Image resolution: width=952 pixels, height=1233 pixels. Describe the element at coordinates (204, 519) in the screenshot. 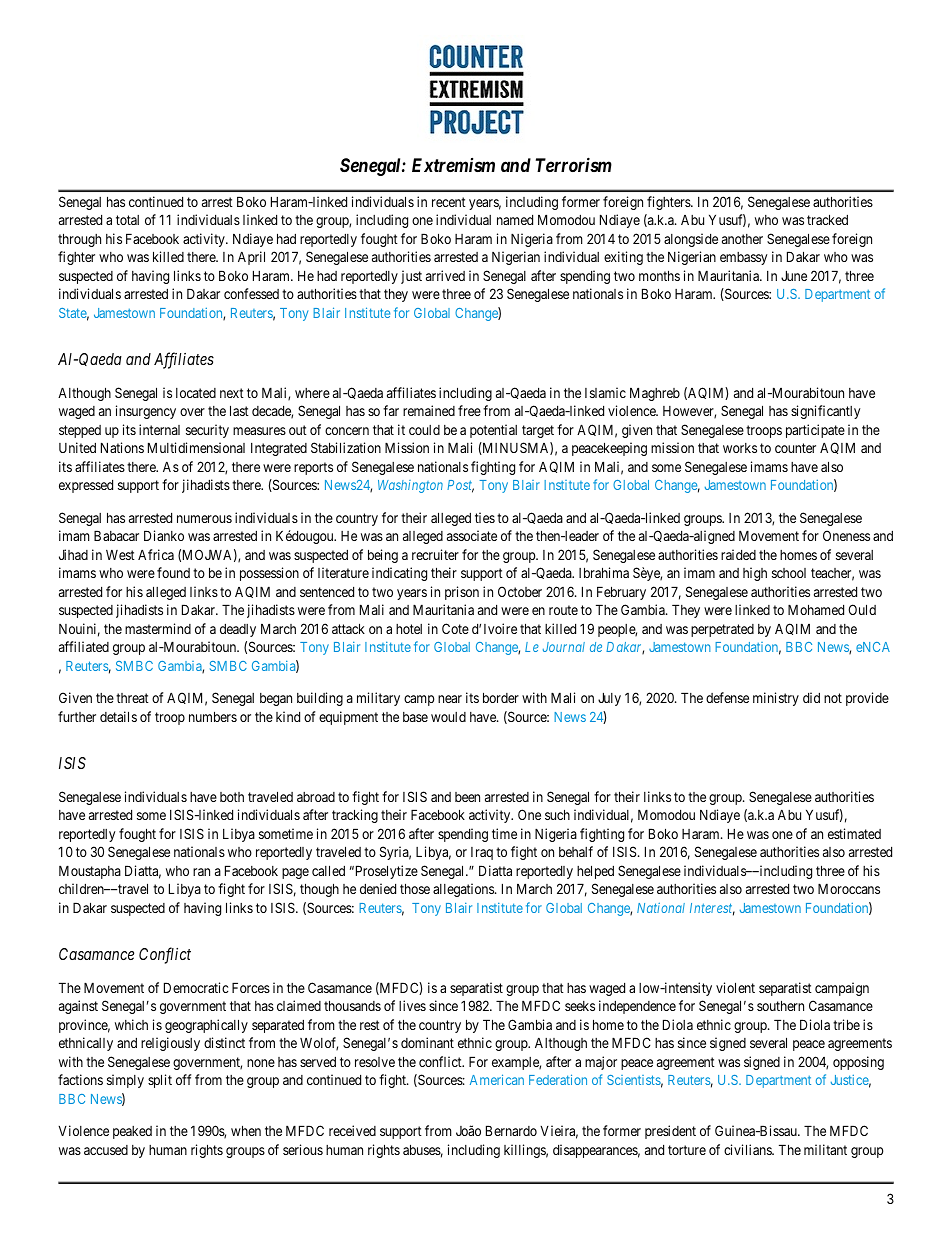

I see `numerous` at that location.
